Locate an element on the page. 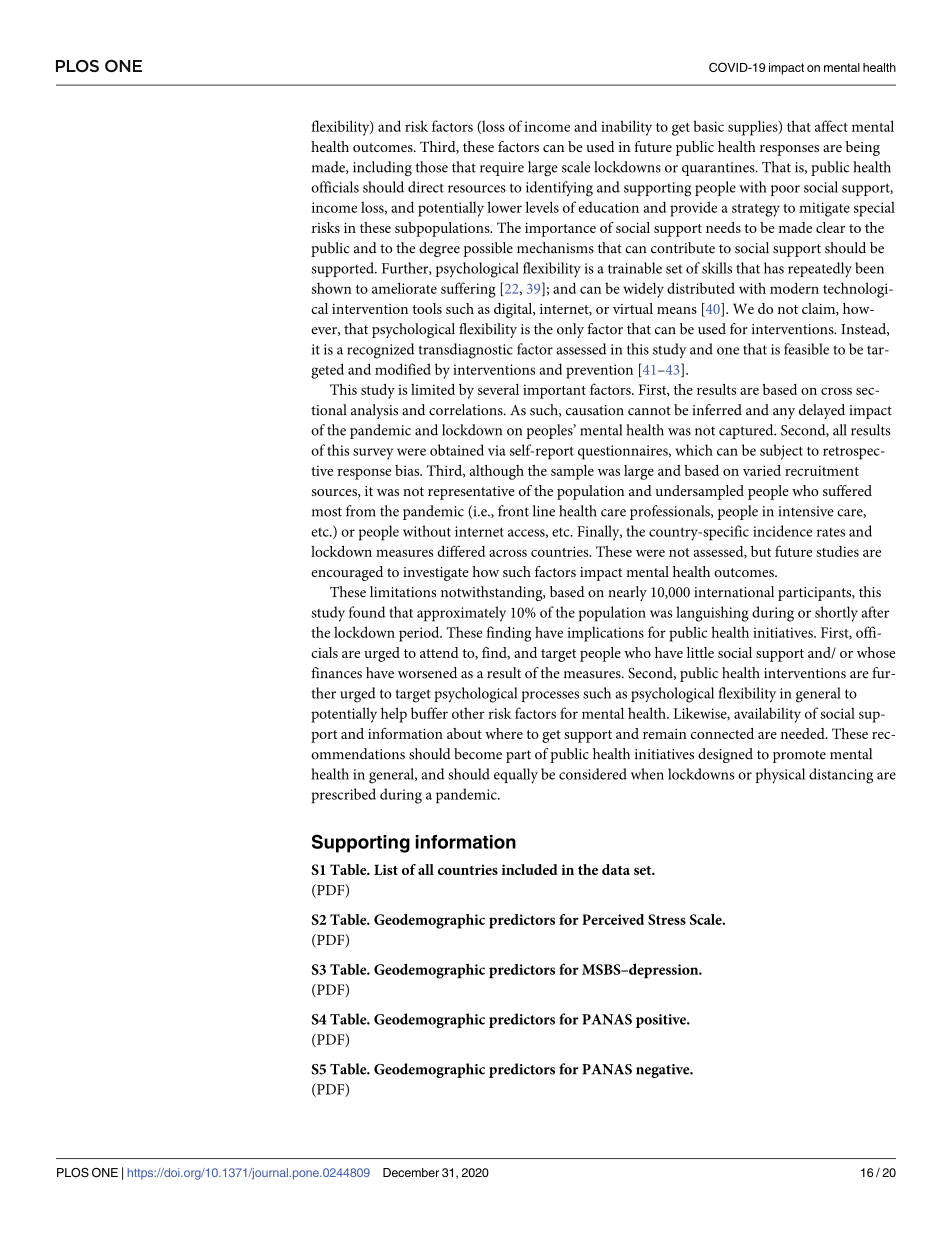 Image resolution: width=952 pixels, height=1233 pixels. affect is located at coordinates (831, 126).
